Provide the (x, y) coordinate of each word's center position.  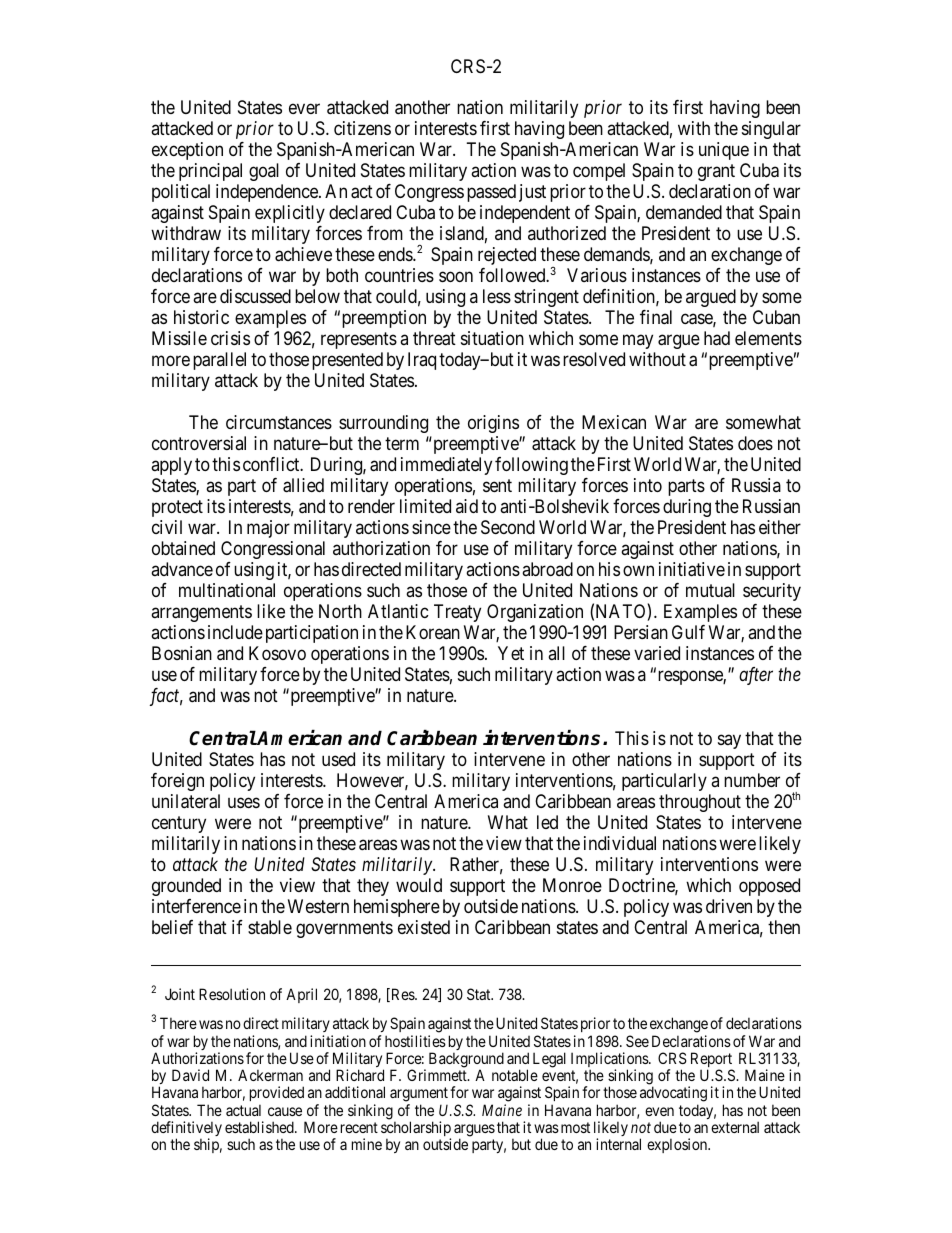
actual (243, 1110)
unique (724, 151)
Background (466, 1061)
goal (264, 172)
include (235, 632)
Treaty (457, 613)
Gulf (688, 632)
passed (491, 193)
